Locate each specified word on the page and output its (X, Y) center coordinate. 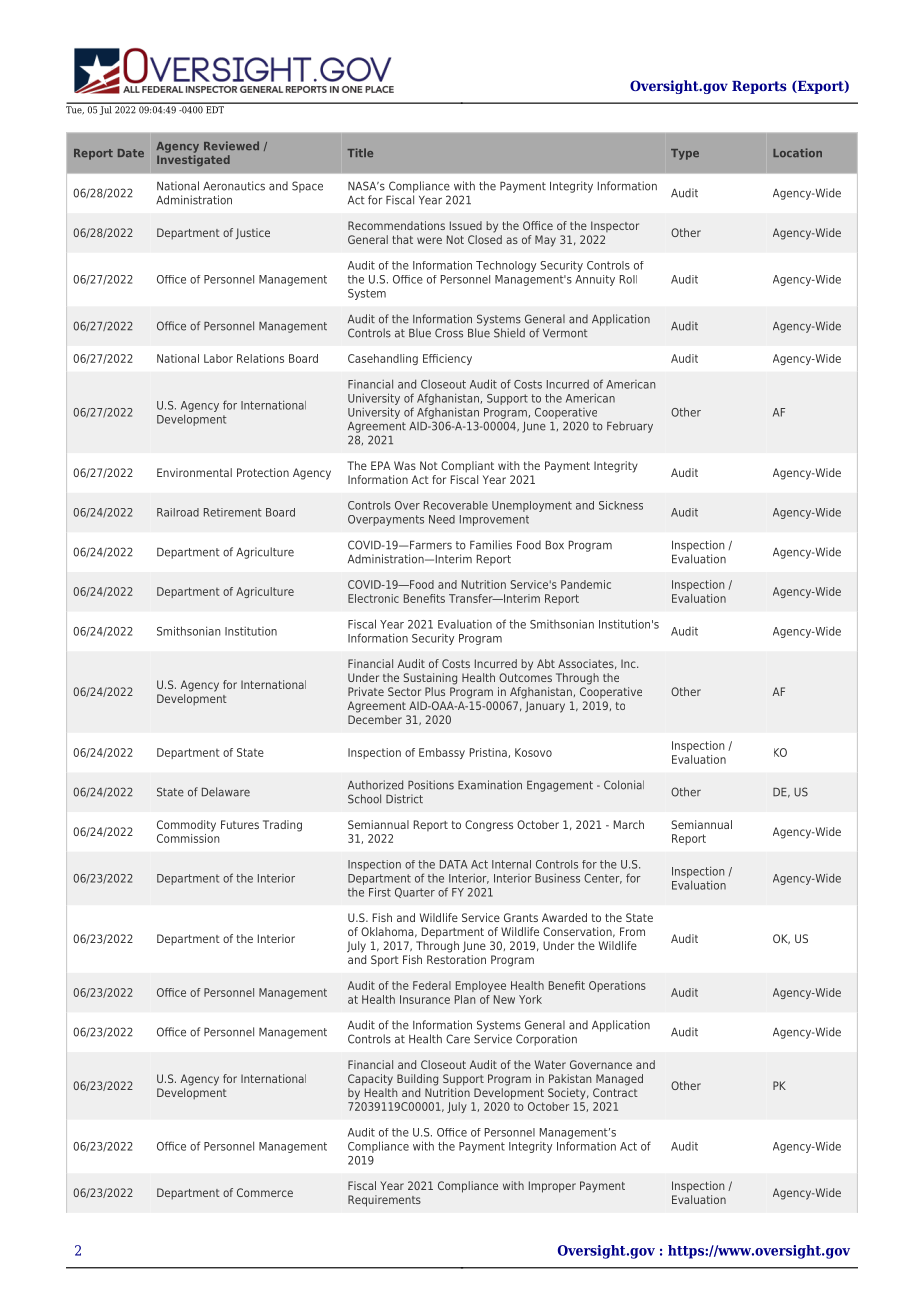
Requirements (384, 1201)
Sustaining (430, 679)
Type (685, 154)
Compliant (467, 467)
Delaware (226, 792)
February (630, 427)
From (632, 931)
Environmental (194, 472)
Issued (466, 225)
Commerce (265, 1192)
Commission (188, 837)
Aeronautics (234, 186)
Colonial (624, 785)
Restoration (456, 959)
